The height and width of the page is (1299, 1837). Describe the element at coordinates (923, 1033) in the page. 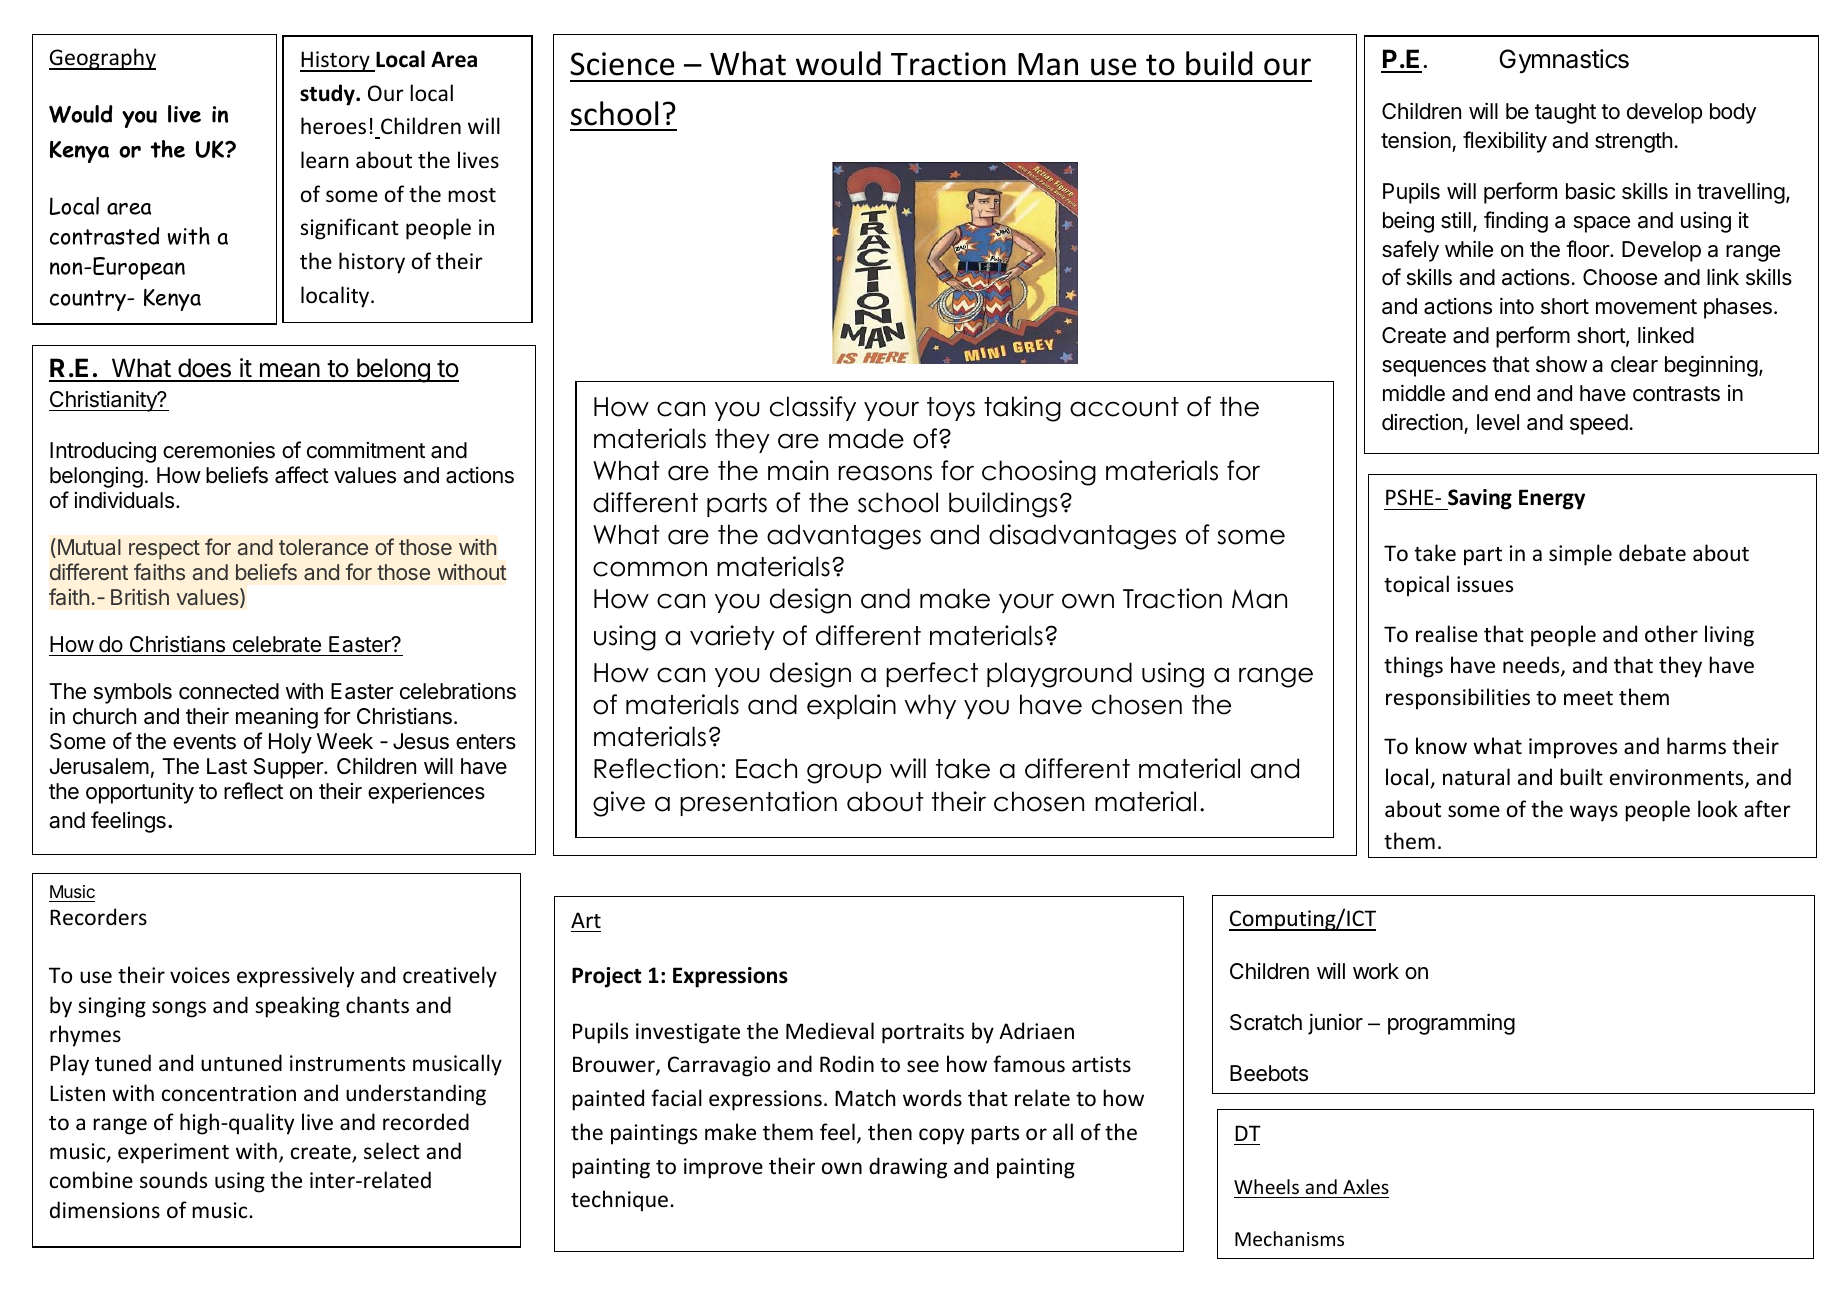

I see `portraits` at that location.
